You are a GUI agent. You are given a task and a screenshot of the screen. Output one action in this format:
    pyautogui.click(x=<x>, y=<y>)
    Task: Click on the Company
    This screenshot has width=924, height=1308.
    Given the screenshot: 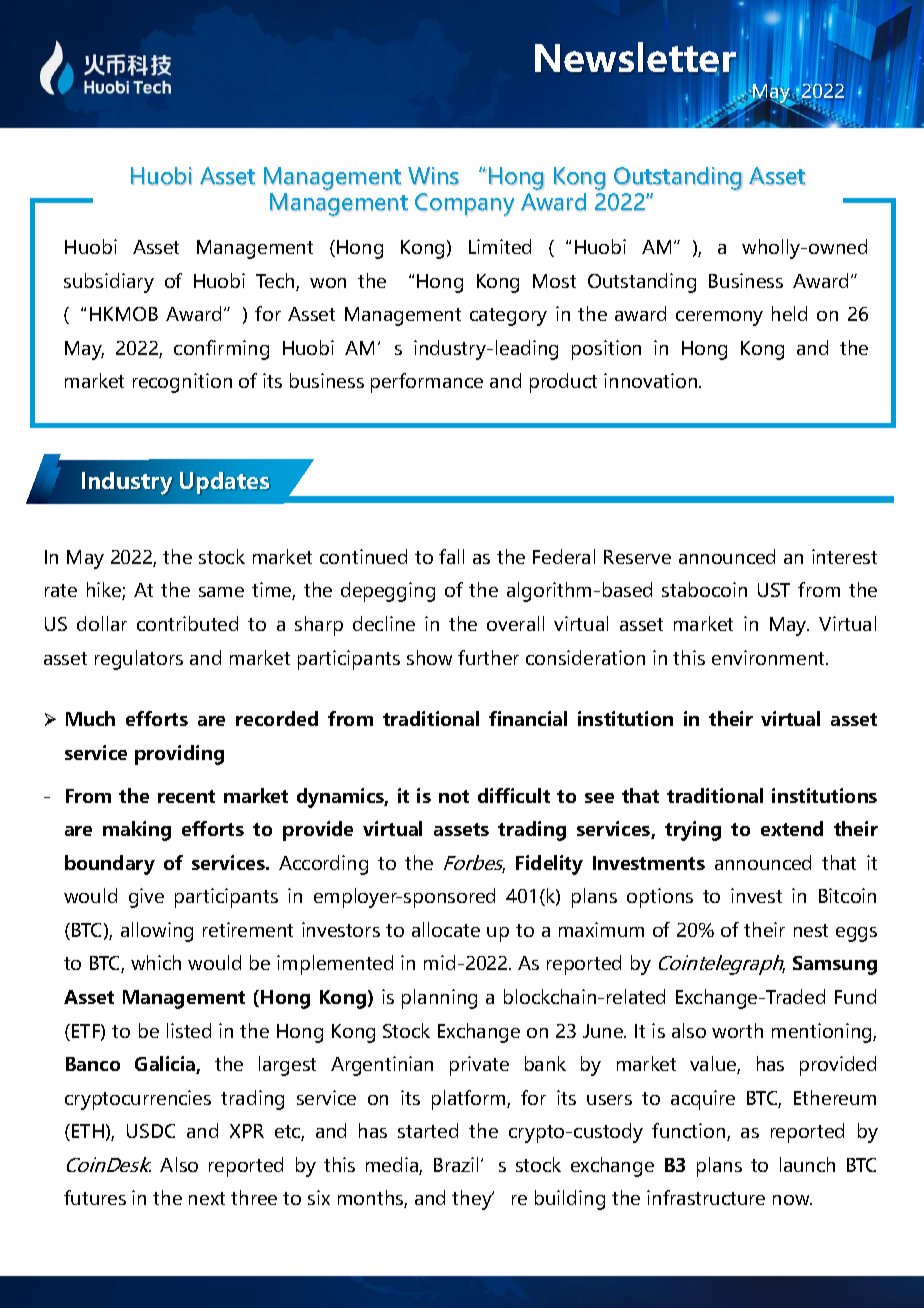 What is the action you would take?
    pyautogui.click(x=464, y=204)
